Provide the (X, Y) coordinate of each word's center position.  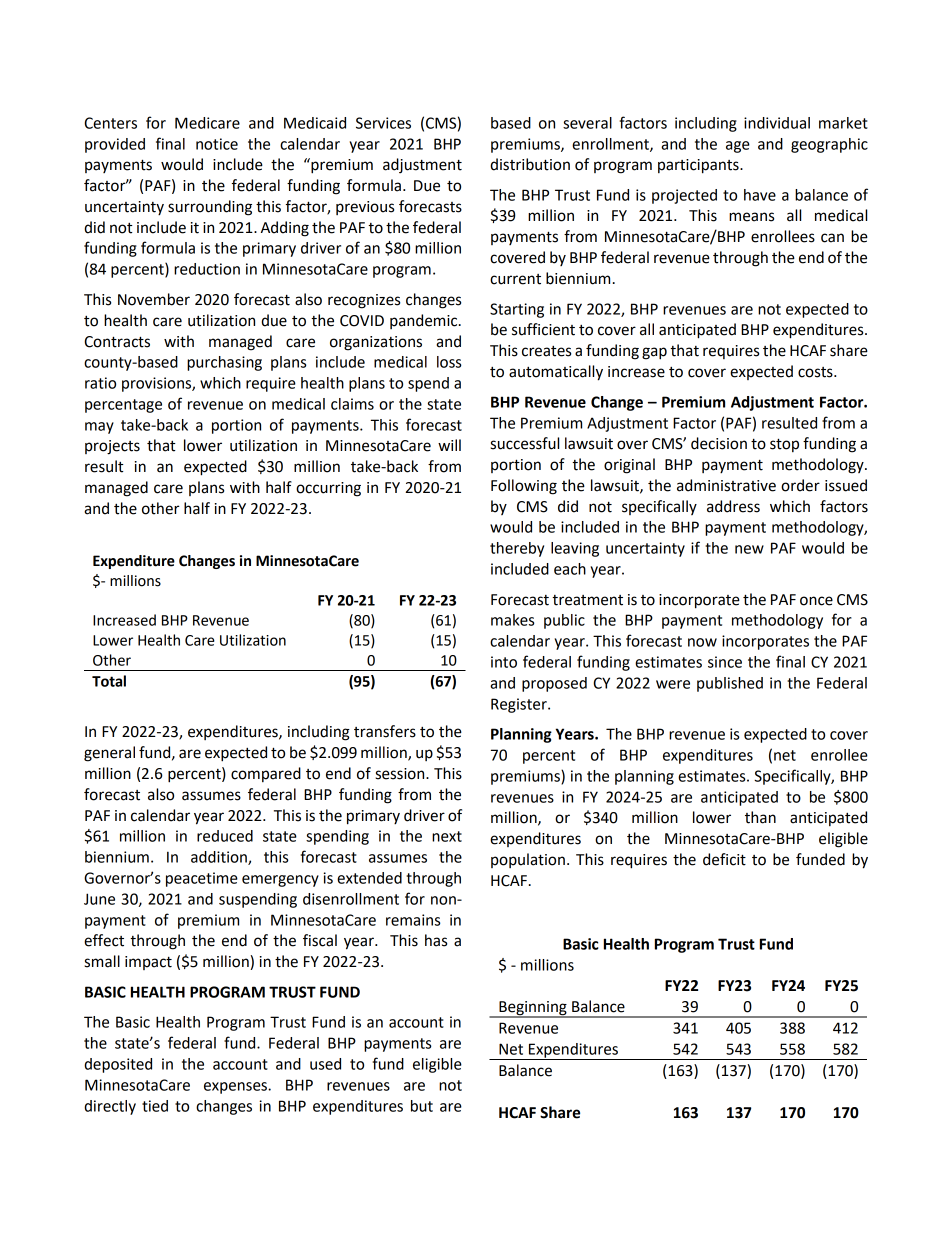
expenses (236, 1088)
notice (217, 144)
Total (109, 681)
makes (512, 620)
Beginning (533, 1009)
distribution (530, 164)
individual (777, 123)
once (816, 601)
